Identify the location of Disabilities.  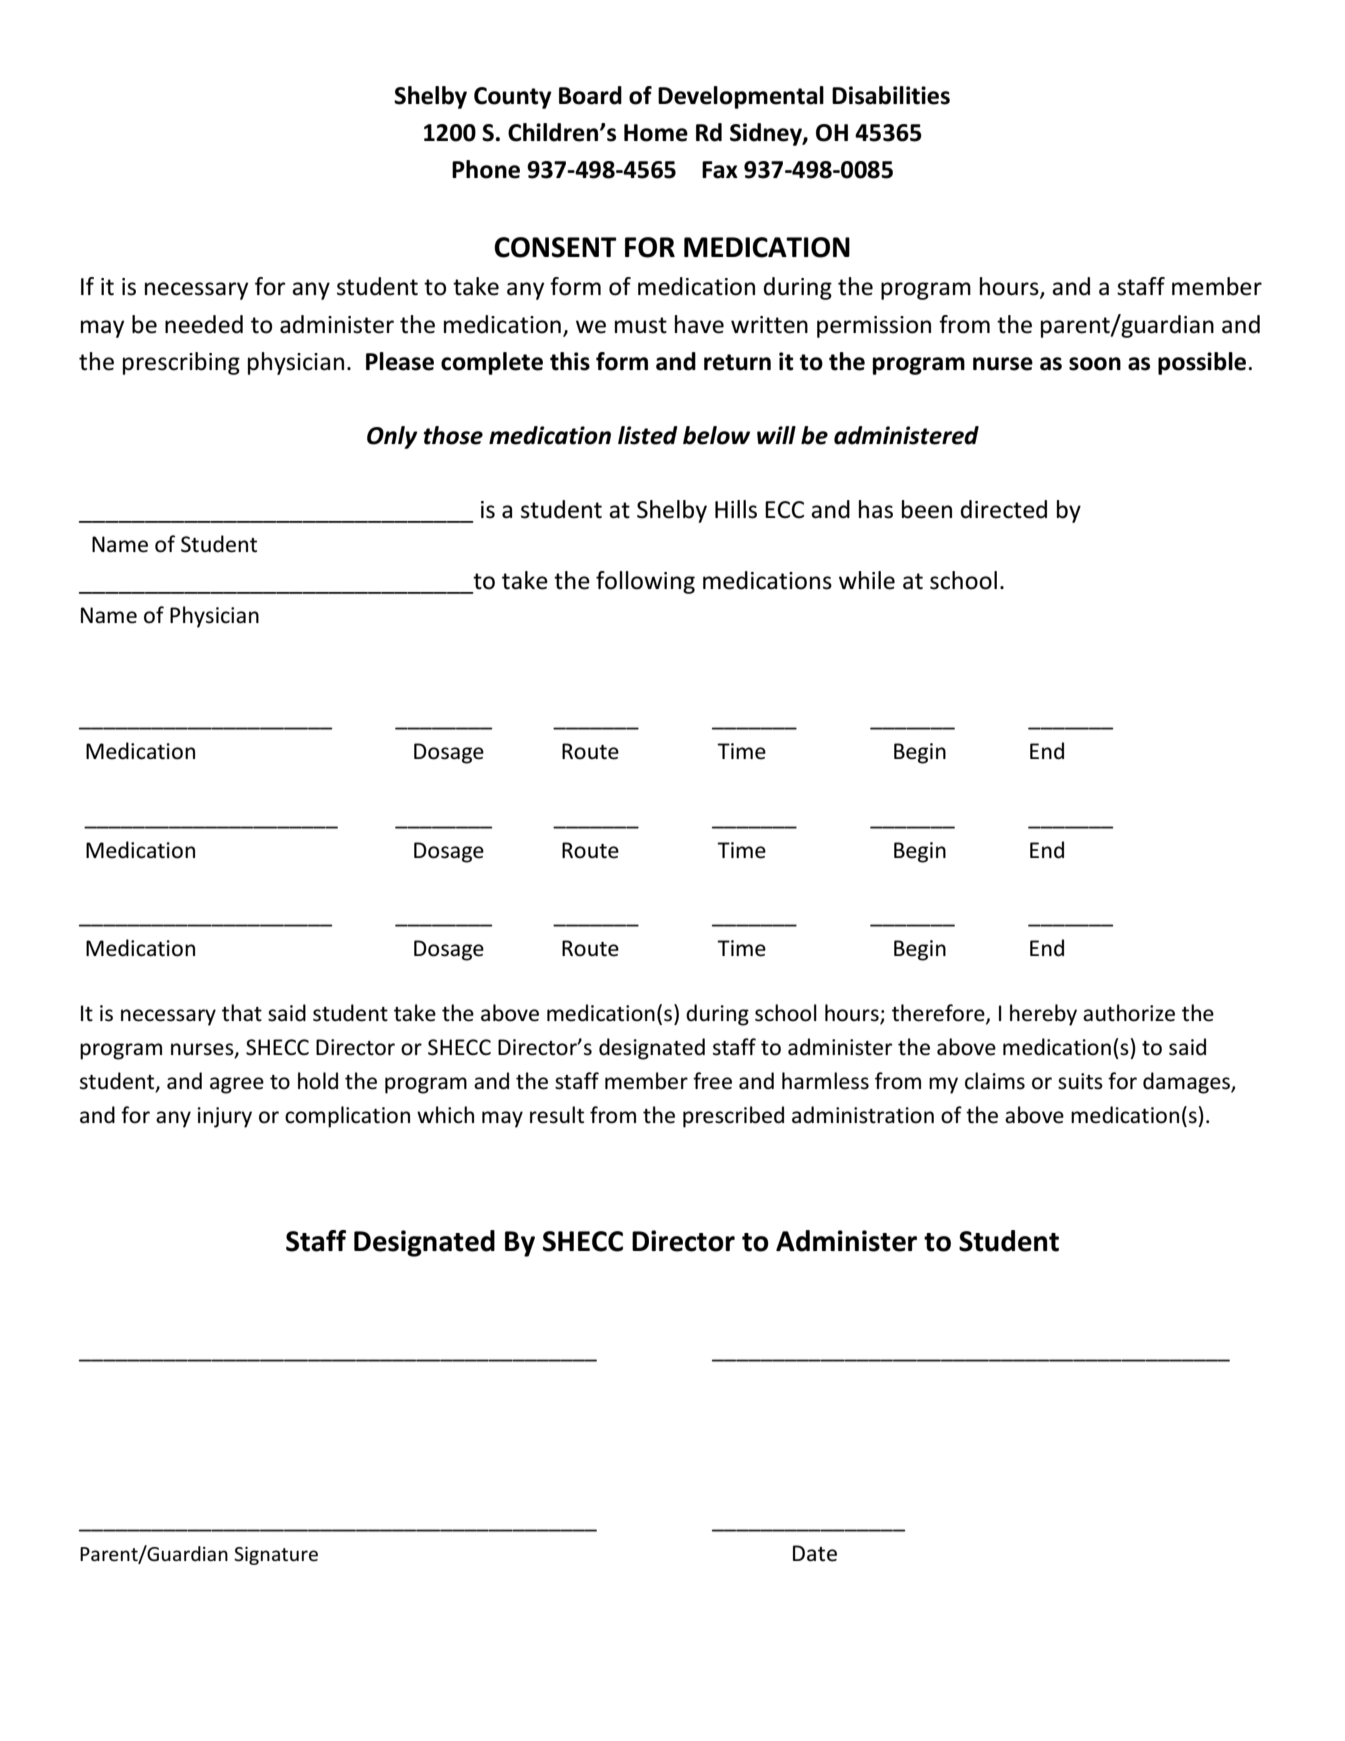
(891, 95).
